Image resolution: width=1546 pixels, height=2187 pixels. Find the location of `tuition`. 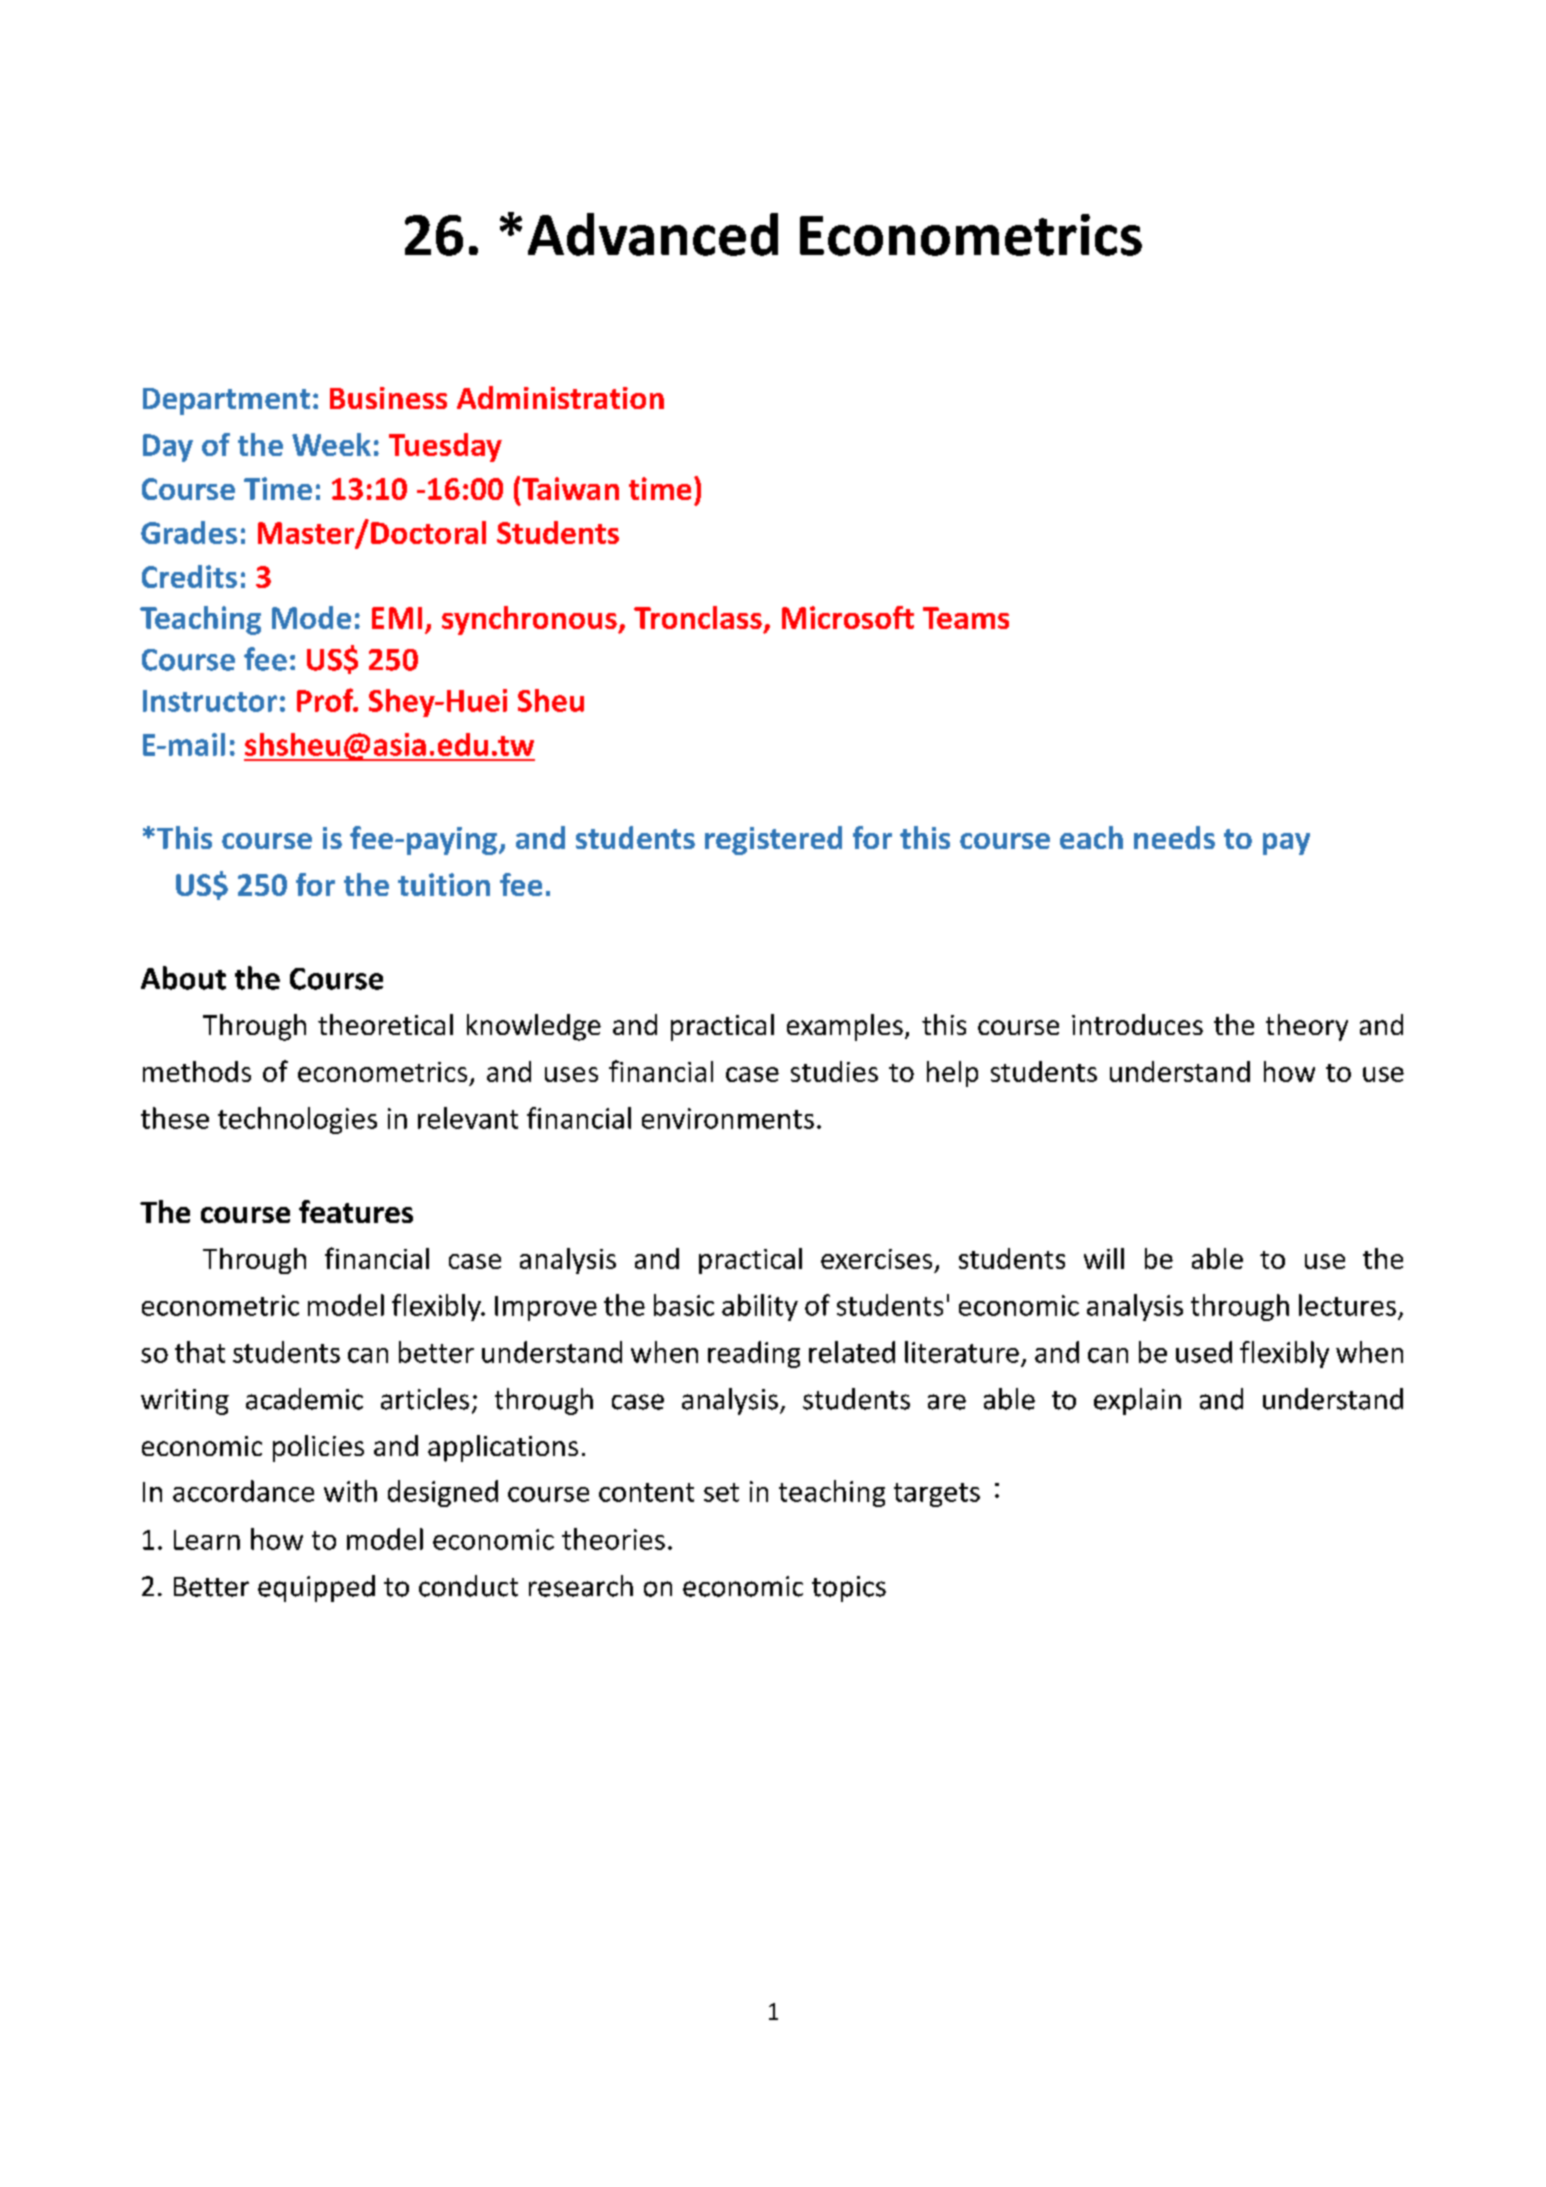

tuition is located at coordinates (444, 884).
